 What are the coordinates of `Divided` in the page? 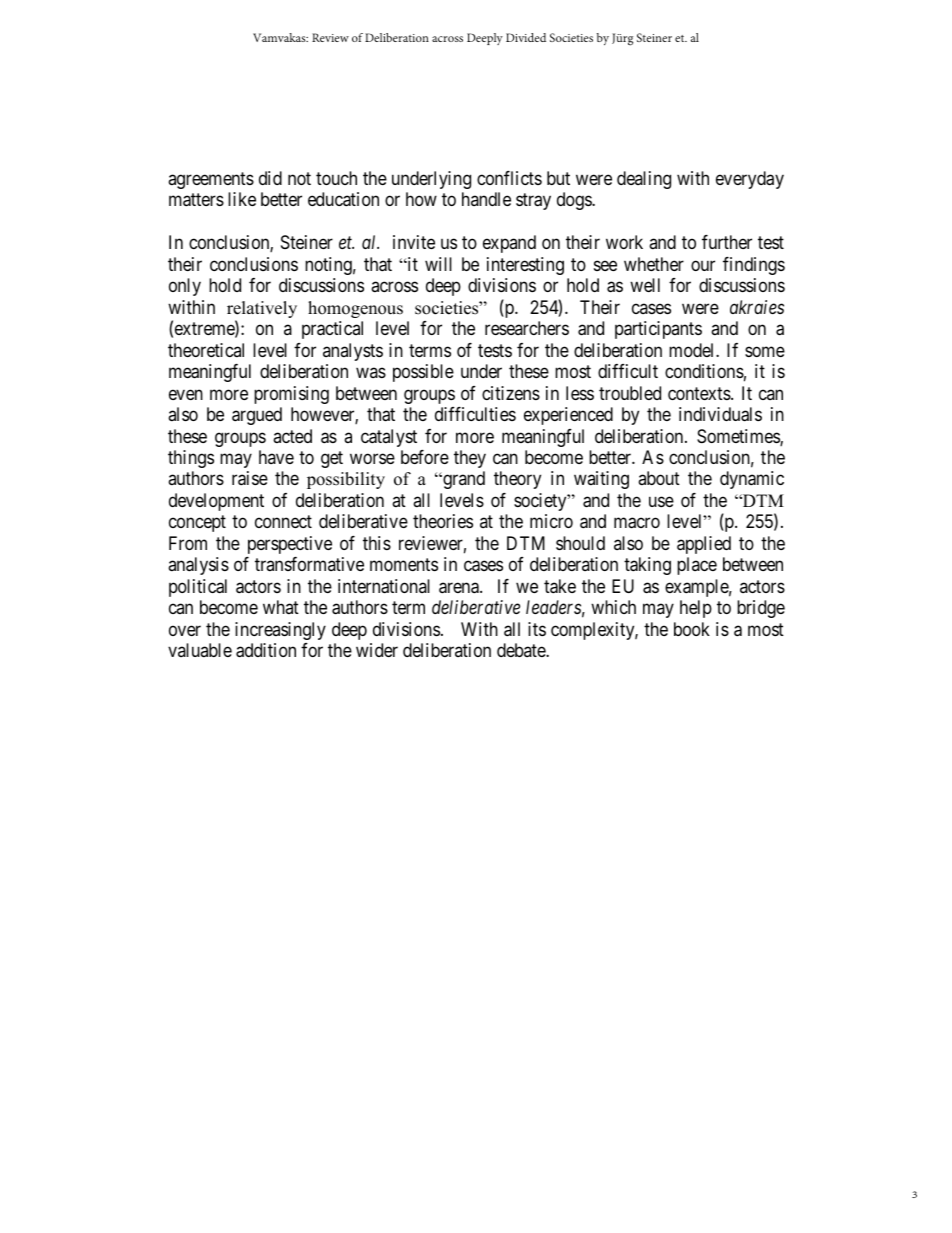 It's located at (526, 37).
